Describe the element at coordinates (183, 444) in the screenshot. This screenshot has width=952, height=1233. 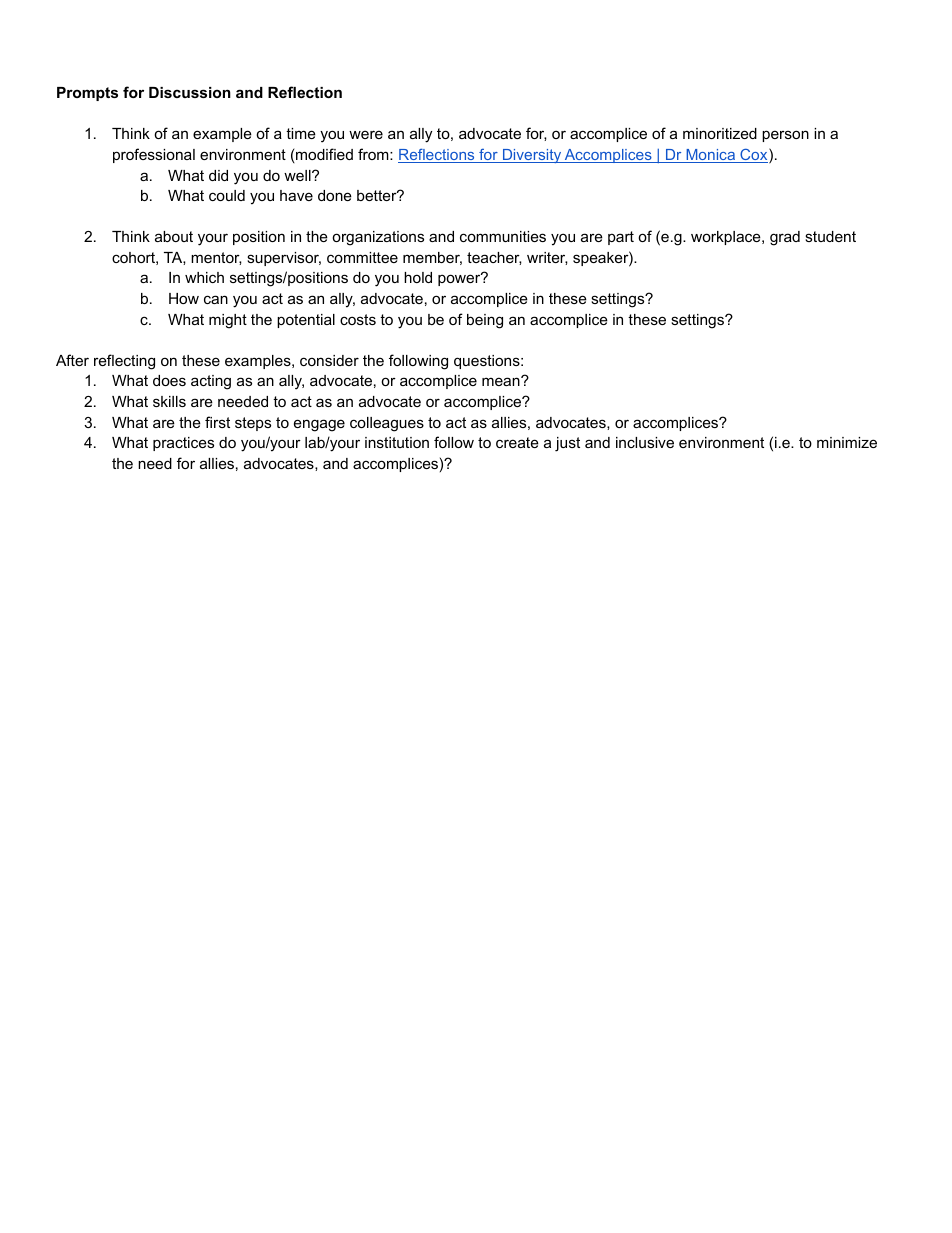
I see `practices` at that location.
